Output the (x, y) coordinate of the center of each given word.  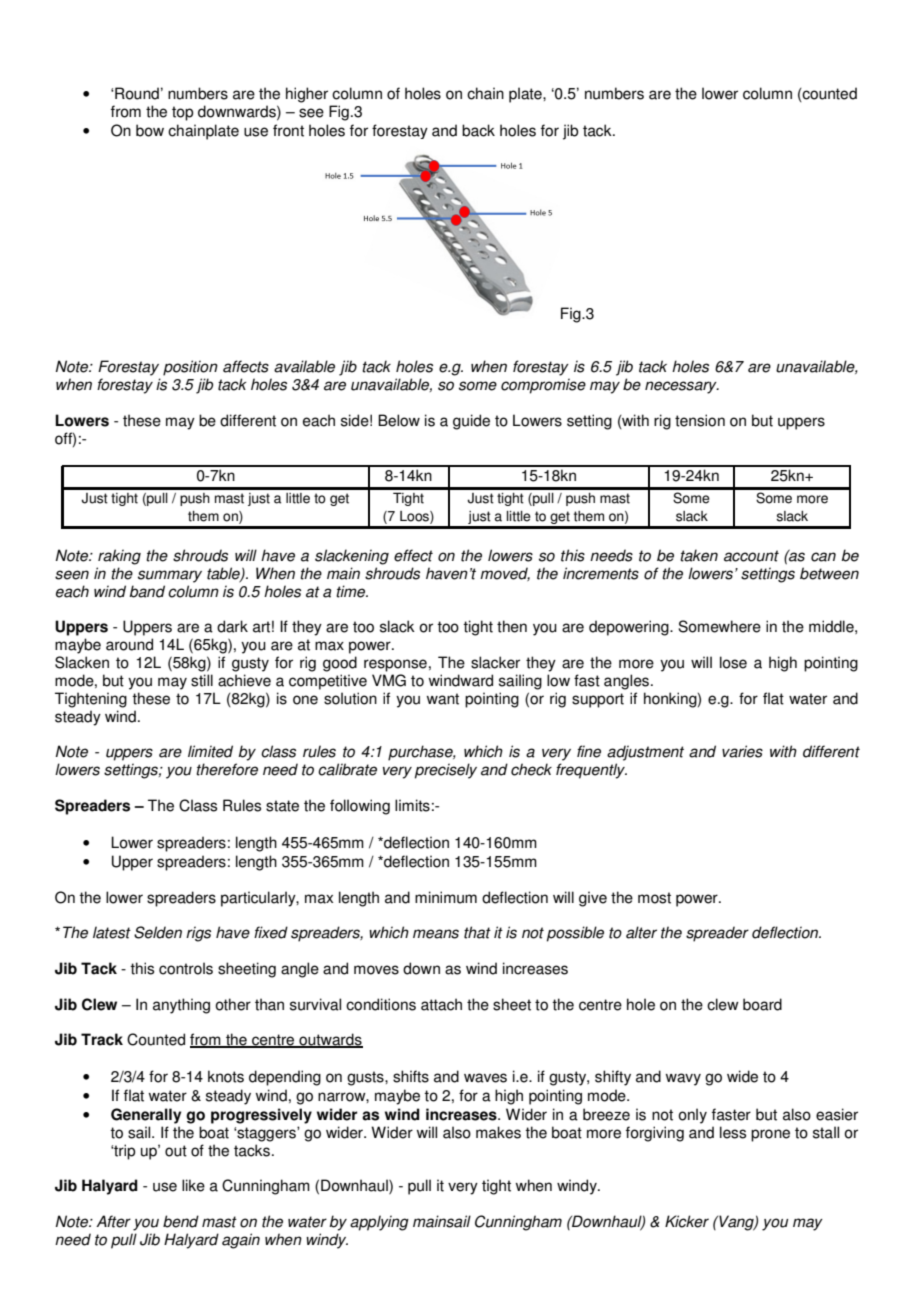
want (442, 699)
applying (379, 1223)
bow (150, 130)
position (190, 368)
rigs (198, 934)
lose (733, 662)
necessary (682, 387)
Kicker (687, 1221)
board (762, 1004)
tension (700, 420)
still (202, 680)
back (478, 130)
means (436, 934)
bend (181, 1221)
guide (471, 422)
